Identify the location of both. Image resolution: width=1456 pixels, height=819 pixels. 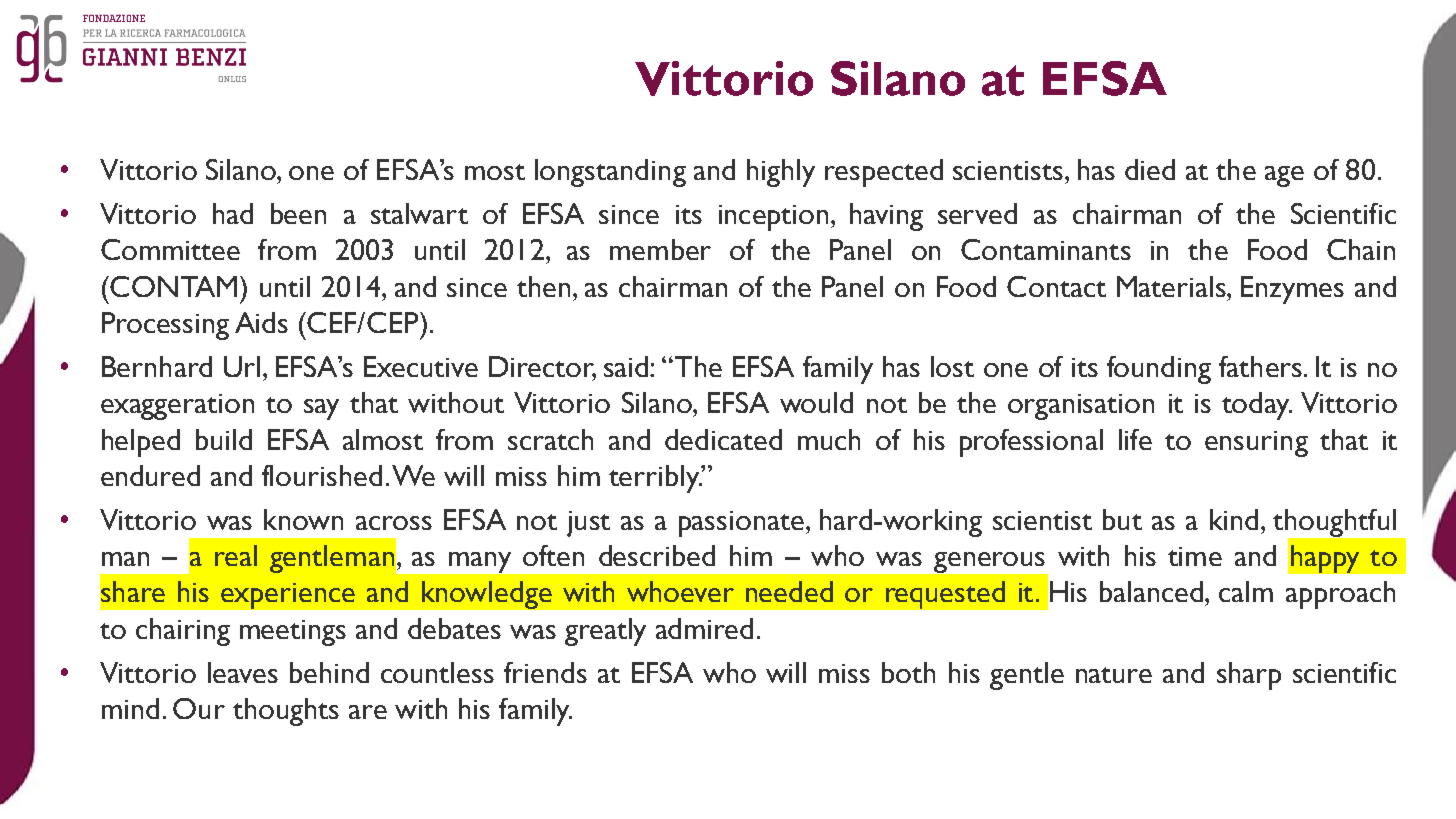
(908, 672).
